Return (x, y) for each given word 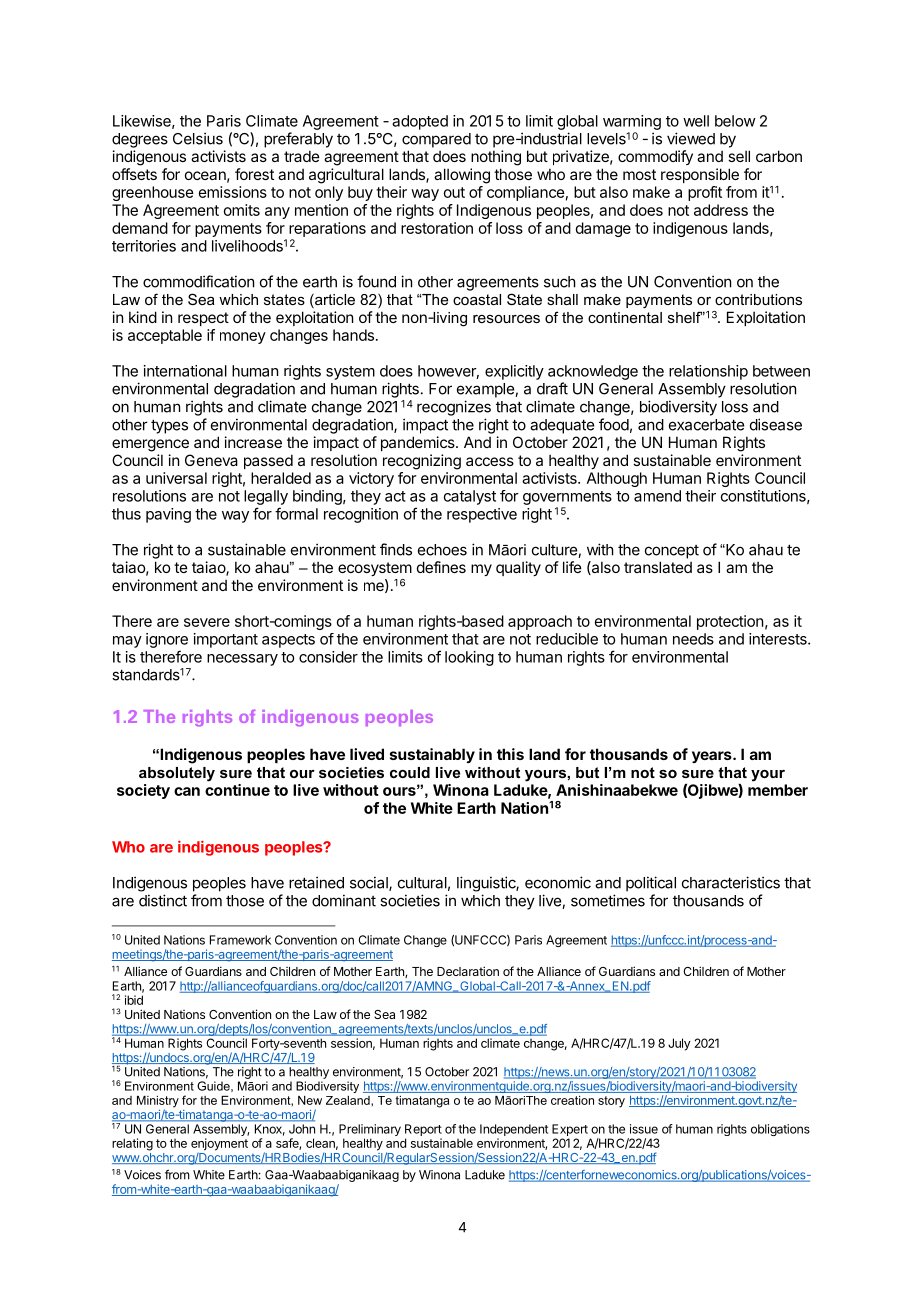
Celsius (198, 138)
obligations (780, 1130)
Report (423, 1131)
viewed (691, 138)
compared (436, 140)
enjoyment (219, 1145)
